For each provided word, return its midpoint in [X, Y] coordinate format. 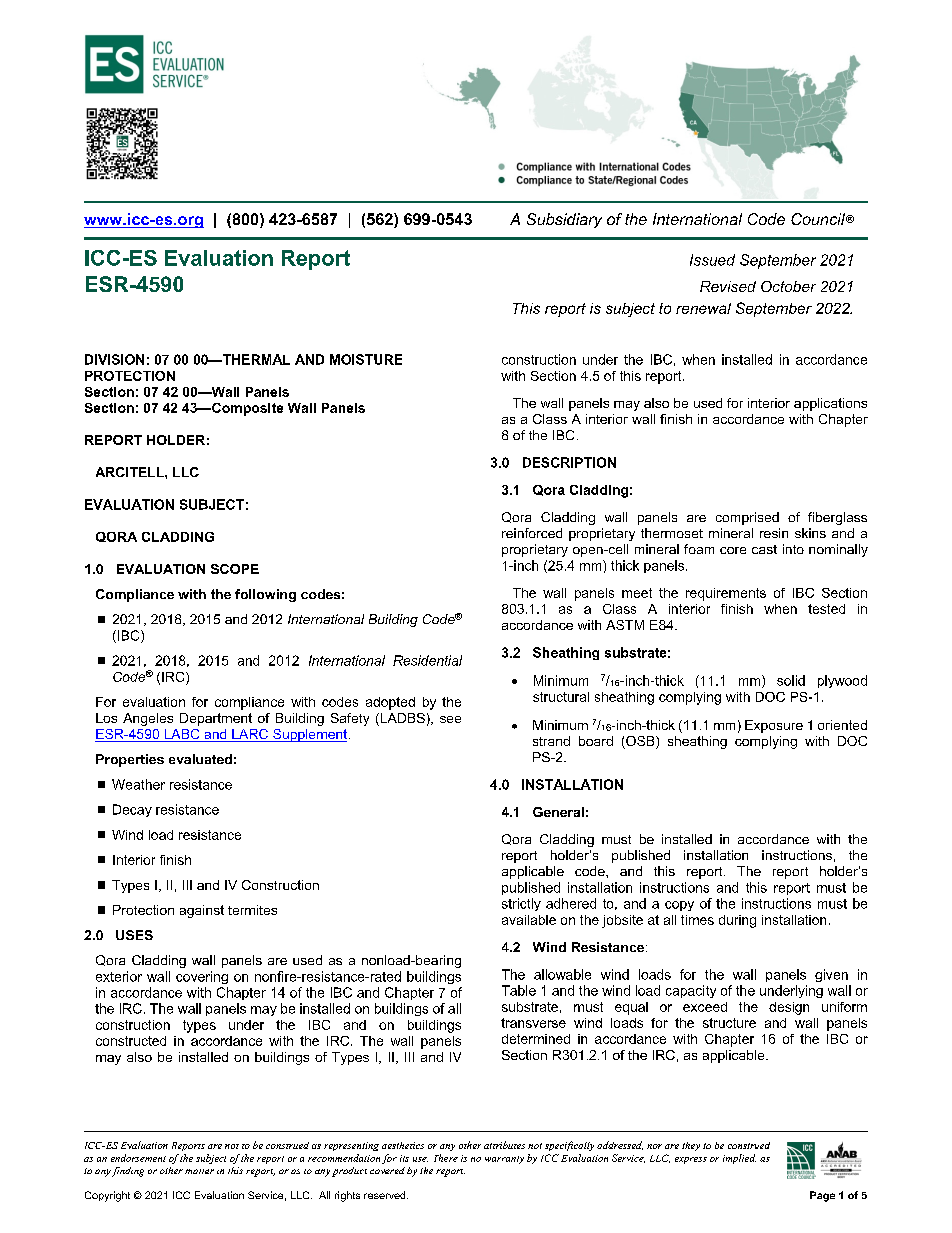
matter [199, 1171]
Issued [712, 260]
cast [764, 549]
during [737, 921]
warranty [504, 1160]
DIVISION [114, 359]
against [202, 911]
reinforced [532, 533]
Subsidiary [564, 220]
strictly [521, 904]
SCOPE [235, 569]
